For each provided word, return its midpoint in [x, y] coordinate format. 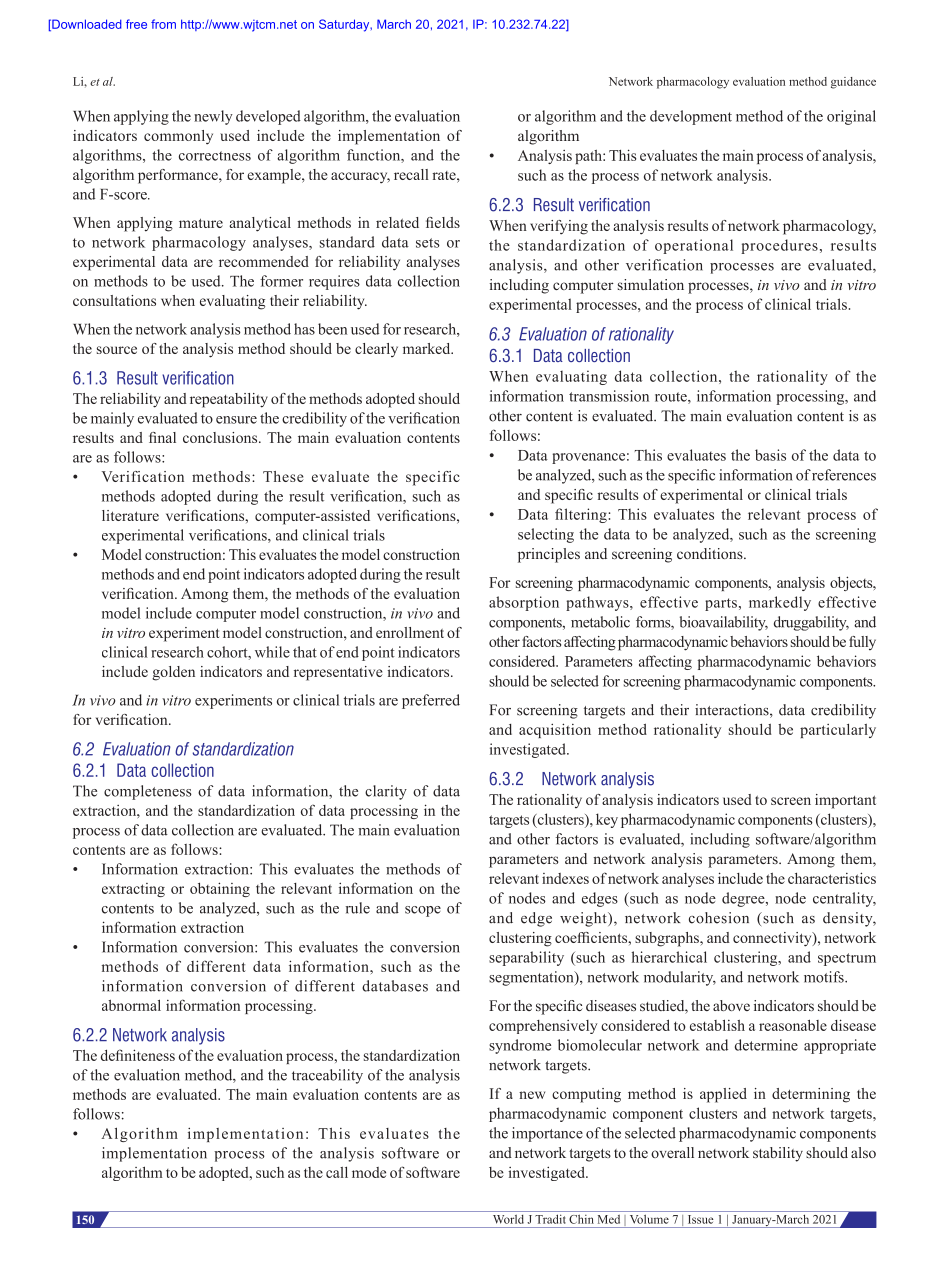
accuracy [360, 178]
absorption [524, 603]
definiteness [138, 1055]
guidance [853, 83]
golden [173, 673]
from [163, 24]
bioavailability [724, 623]
